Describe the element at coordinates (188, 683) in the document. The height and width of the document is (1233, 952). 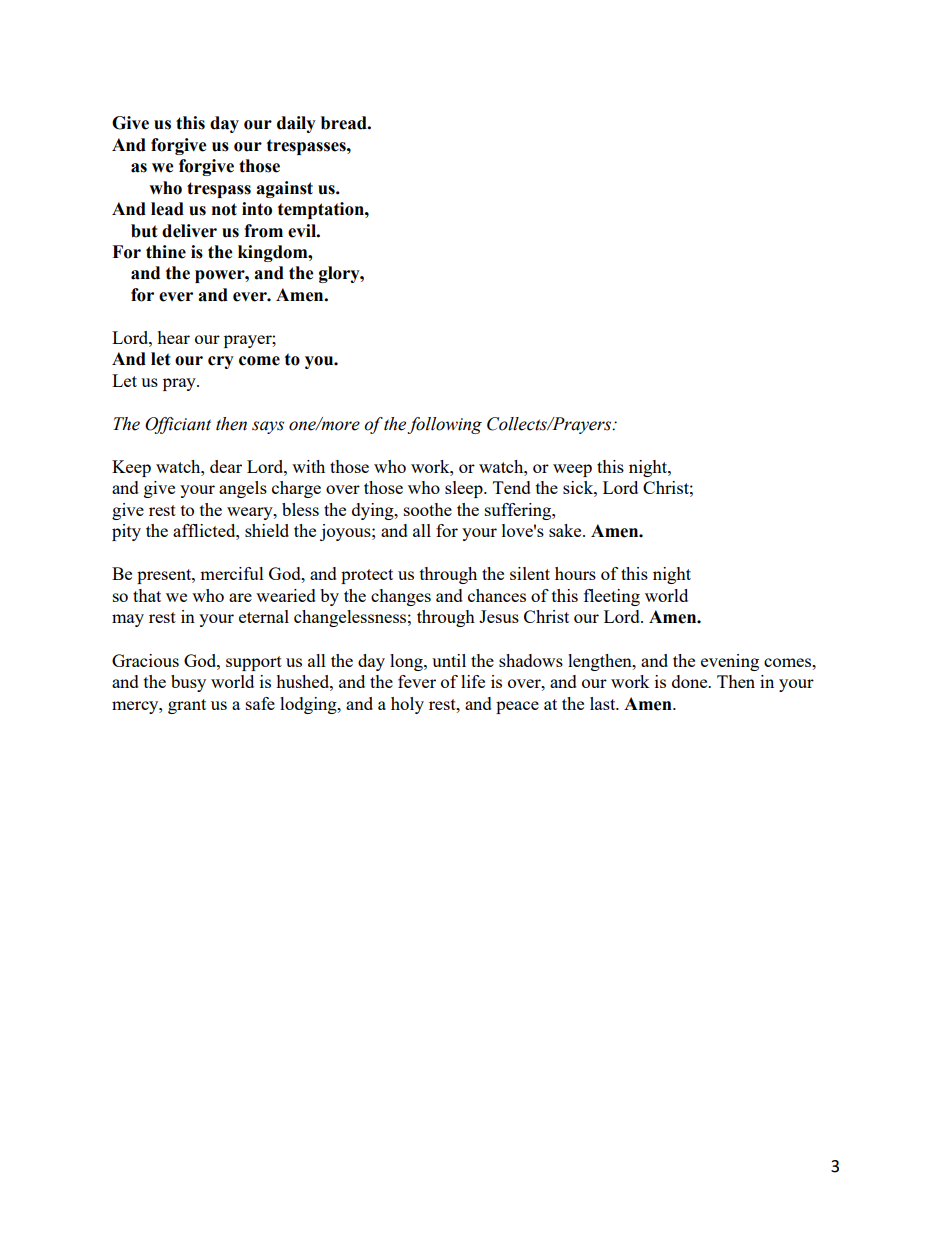
I see `busy` at that location.
